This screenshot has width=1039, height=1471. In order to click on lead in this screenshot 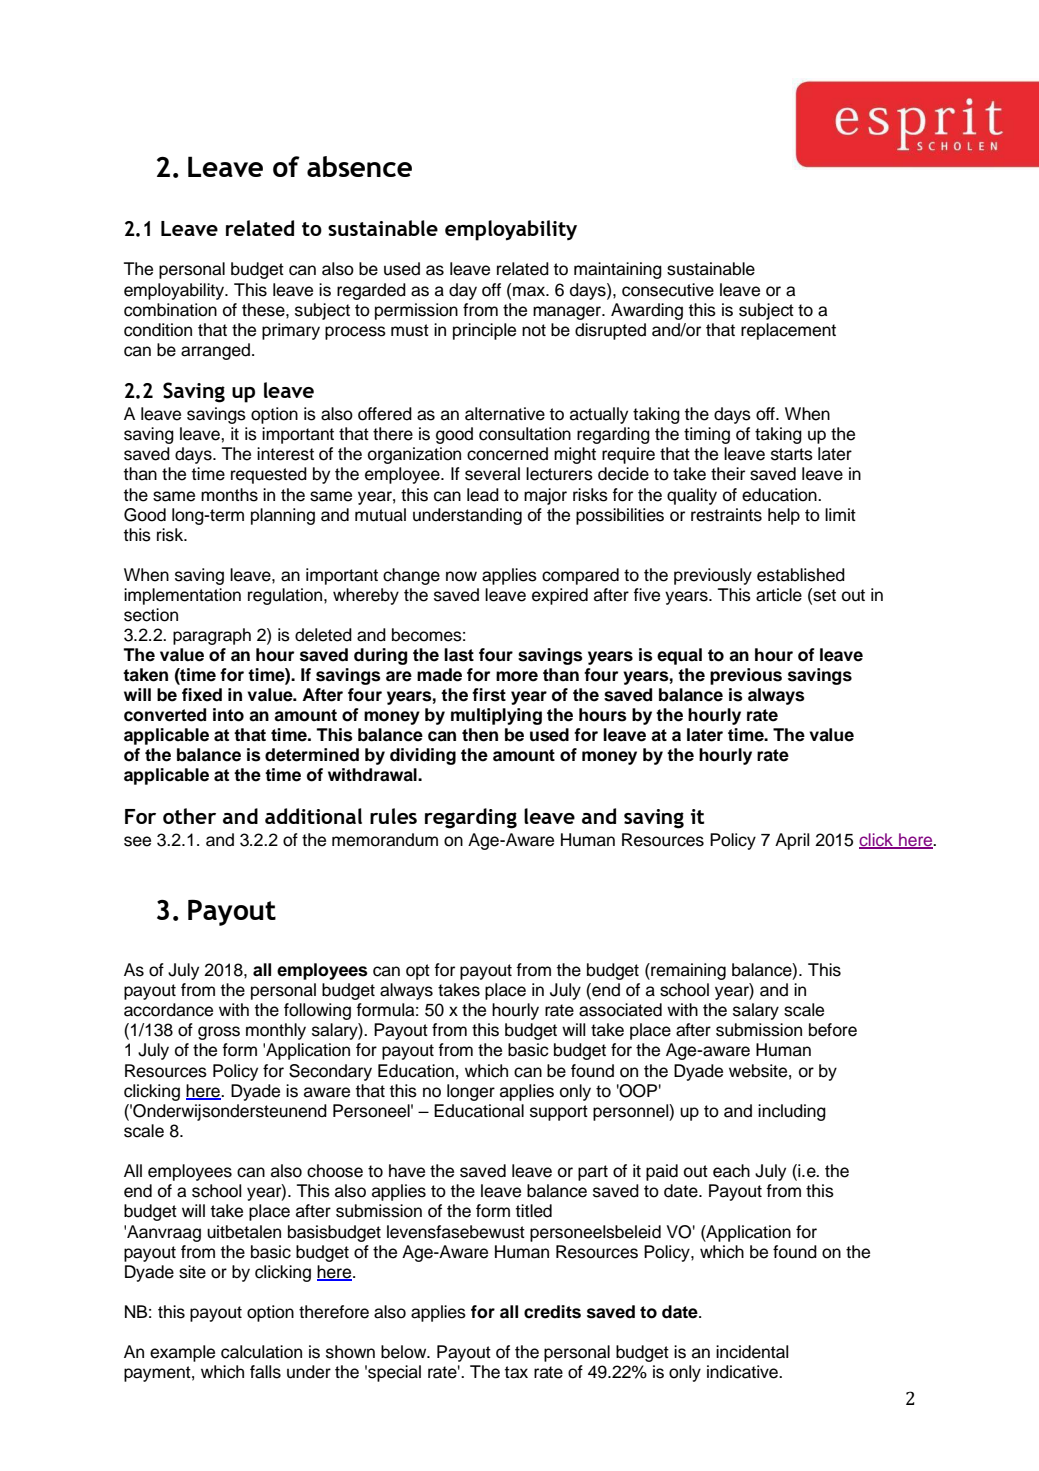, I will do `click(483, 495)`.
